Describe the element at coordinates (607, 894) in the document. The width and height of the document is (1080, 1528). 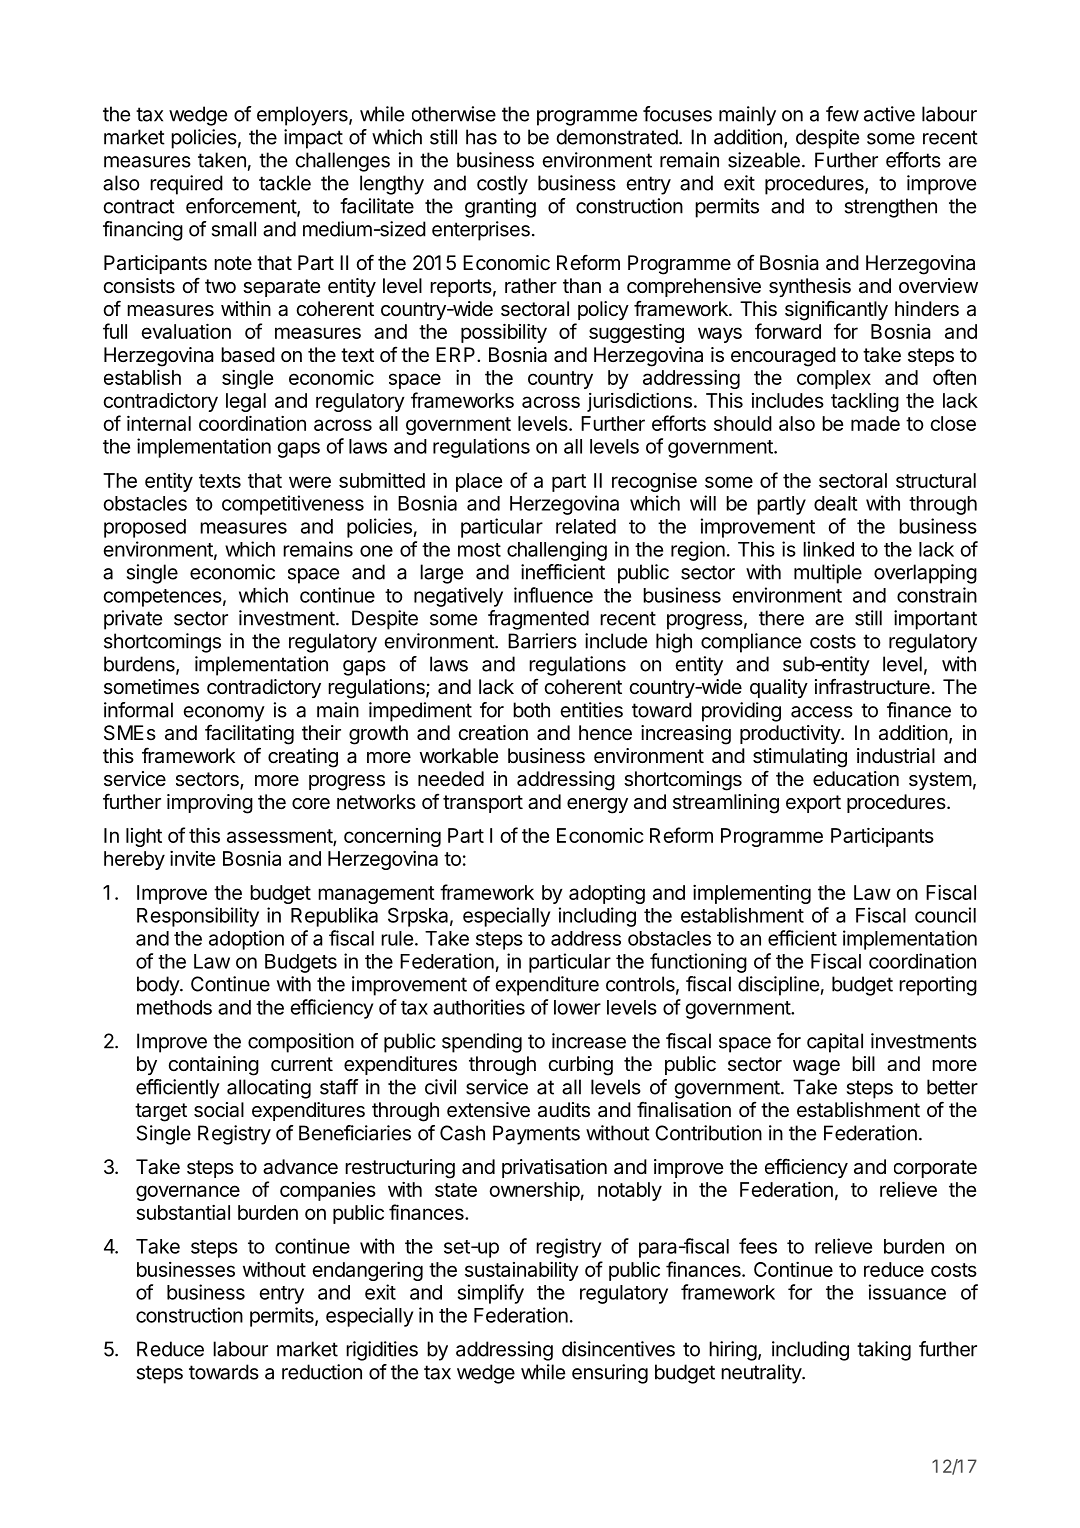
I see `adopting` at that location.
